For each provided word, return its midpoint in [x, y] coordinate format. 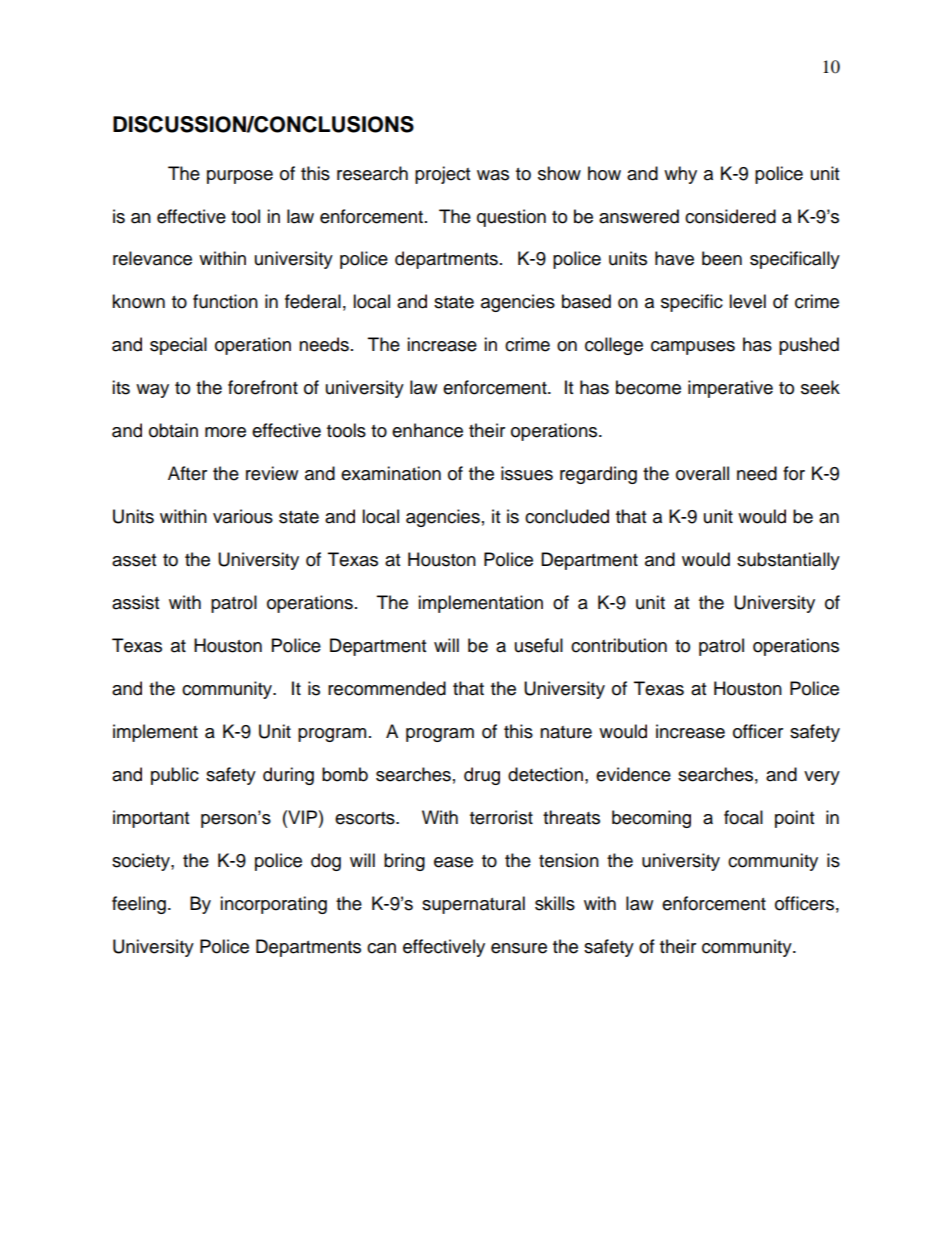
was [493, 175]
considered [730, 216]
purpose [240, 177]
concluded [567, 516]
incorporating [273, 905]
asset [134, 560]
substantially [788, 561]
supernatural [473, 905]
